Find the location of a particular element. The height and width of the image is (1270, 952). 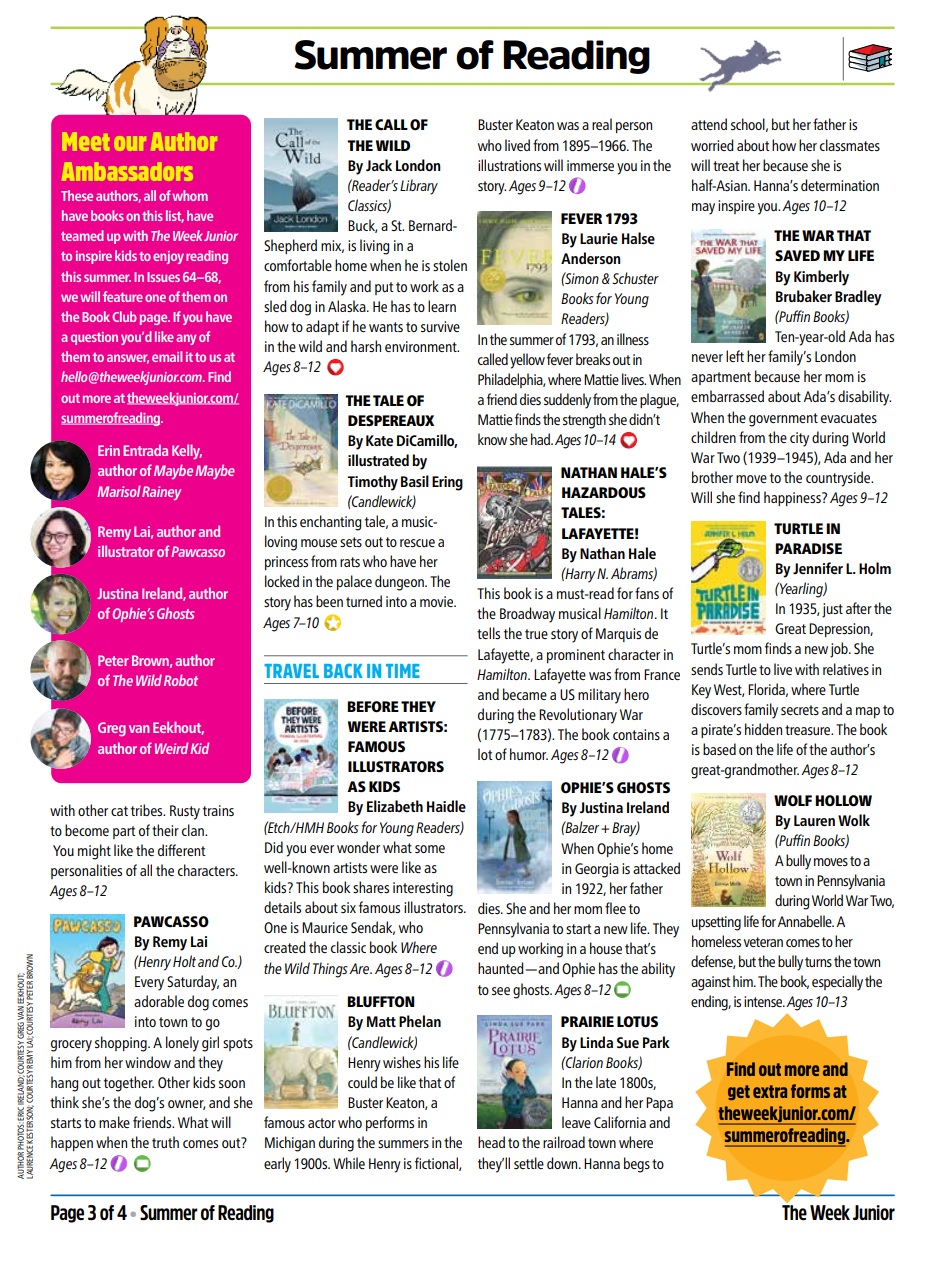

left is located at coordinates (735, 356).
